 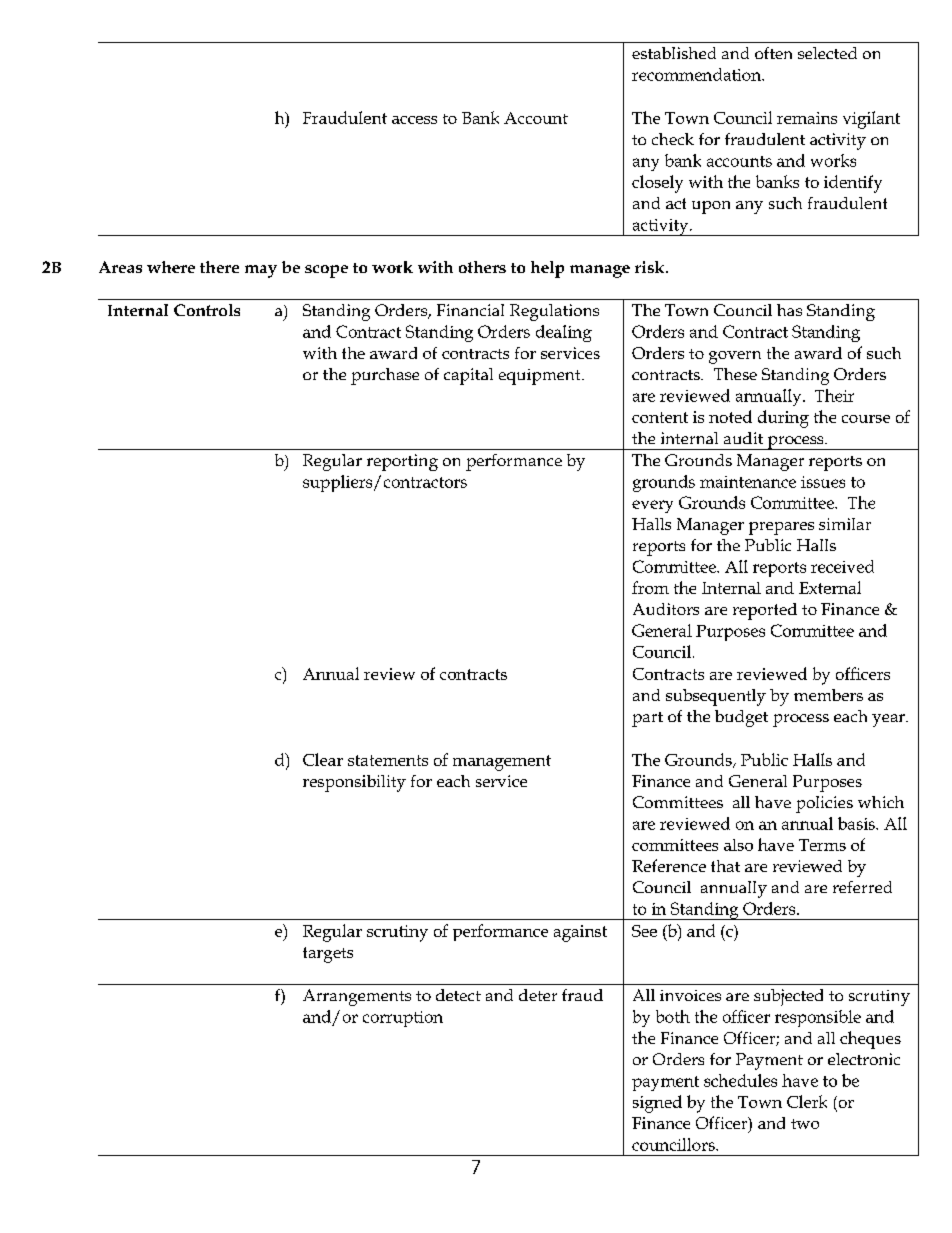 What do you see at coordinates (207, 310) in the document?
I see `Controls` at bounding box center [207, 310].
